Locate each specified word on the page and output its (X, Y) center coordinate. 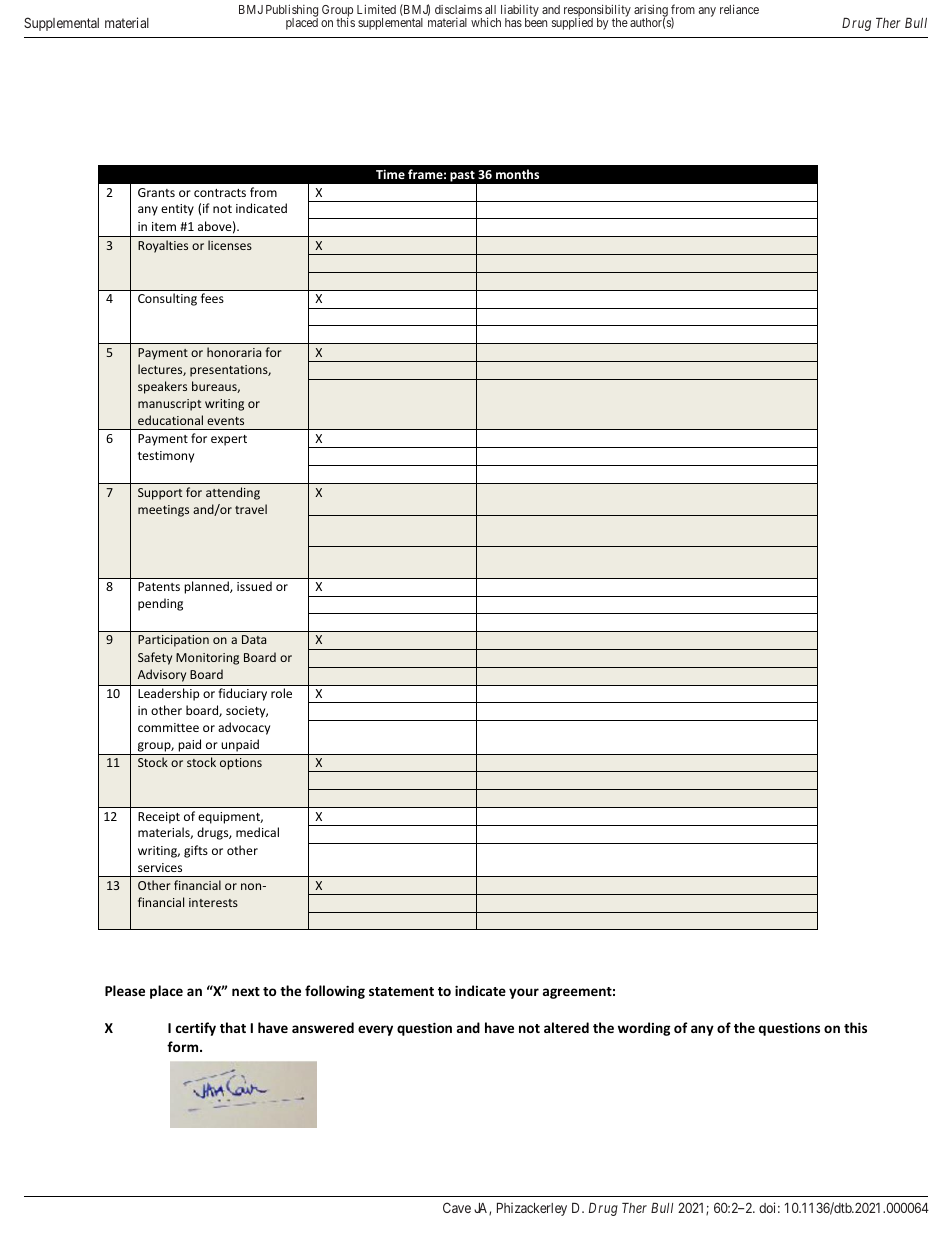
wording (644, 1029)
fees (212, 298)
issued (254, 586)
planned (207, 587)
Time (390, 174)
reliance (739, 9)
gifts (196, 851)
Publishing (292, 12)
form (184, 1046)
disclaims (458, 9)
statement (401, 991)
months (517, 174)
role (281, 693)
